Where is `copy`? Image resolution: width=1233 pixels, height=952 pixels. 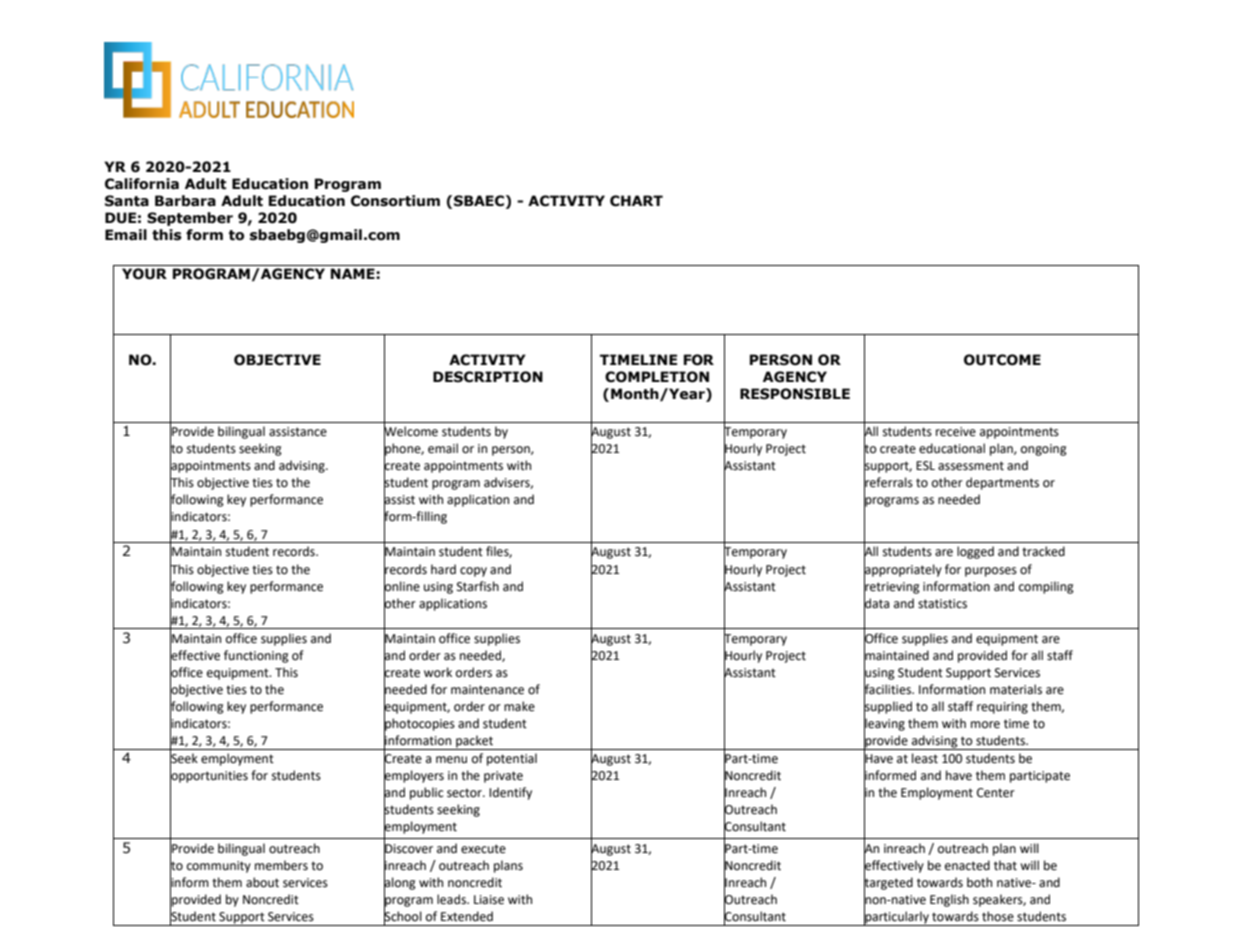 copy is located at coordinates (473, 572).
